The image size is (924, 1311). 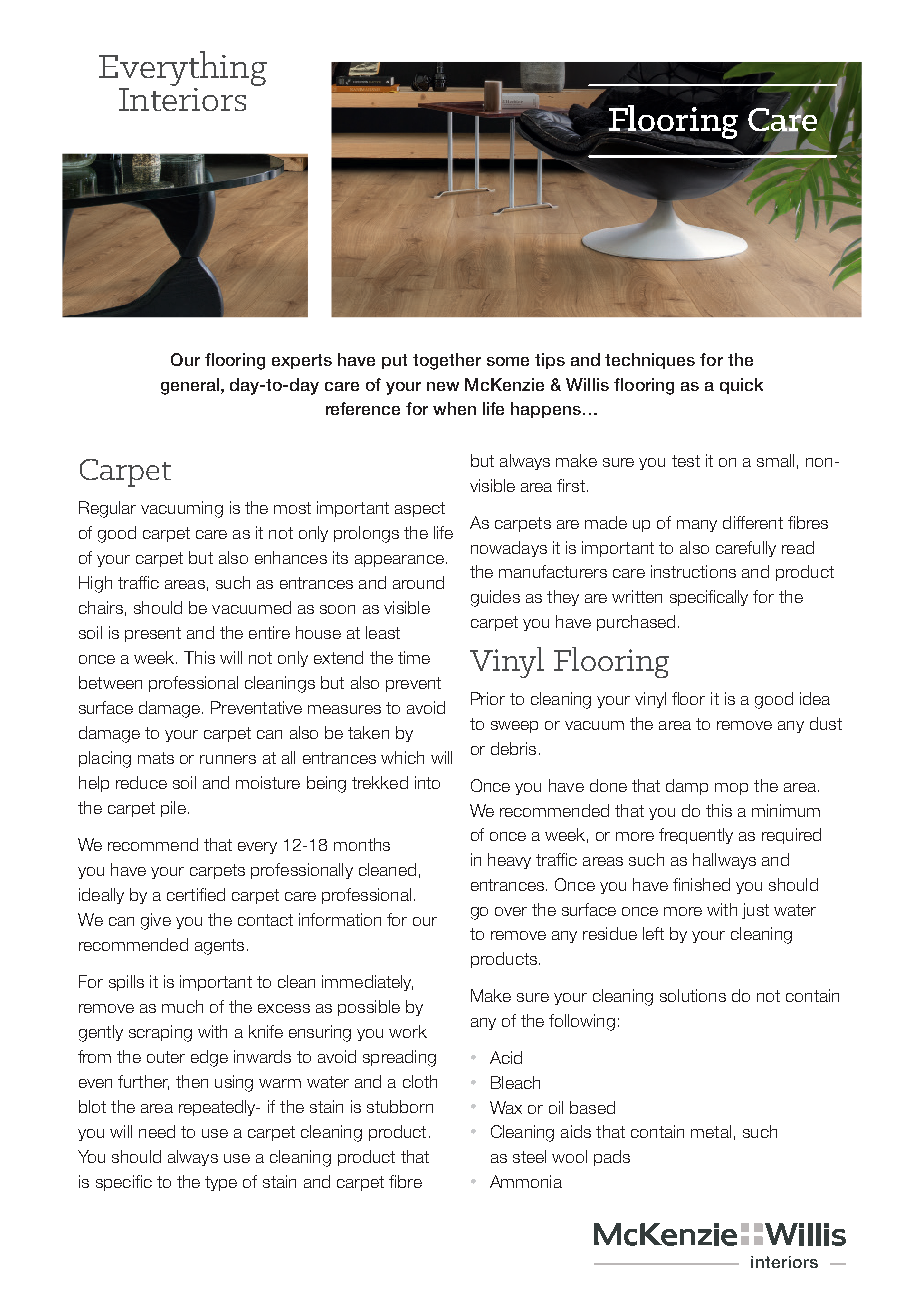 I want to click on need, so click(x=157, y=1131).
